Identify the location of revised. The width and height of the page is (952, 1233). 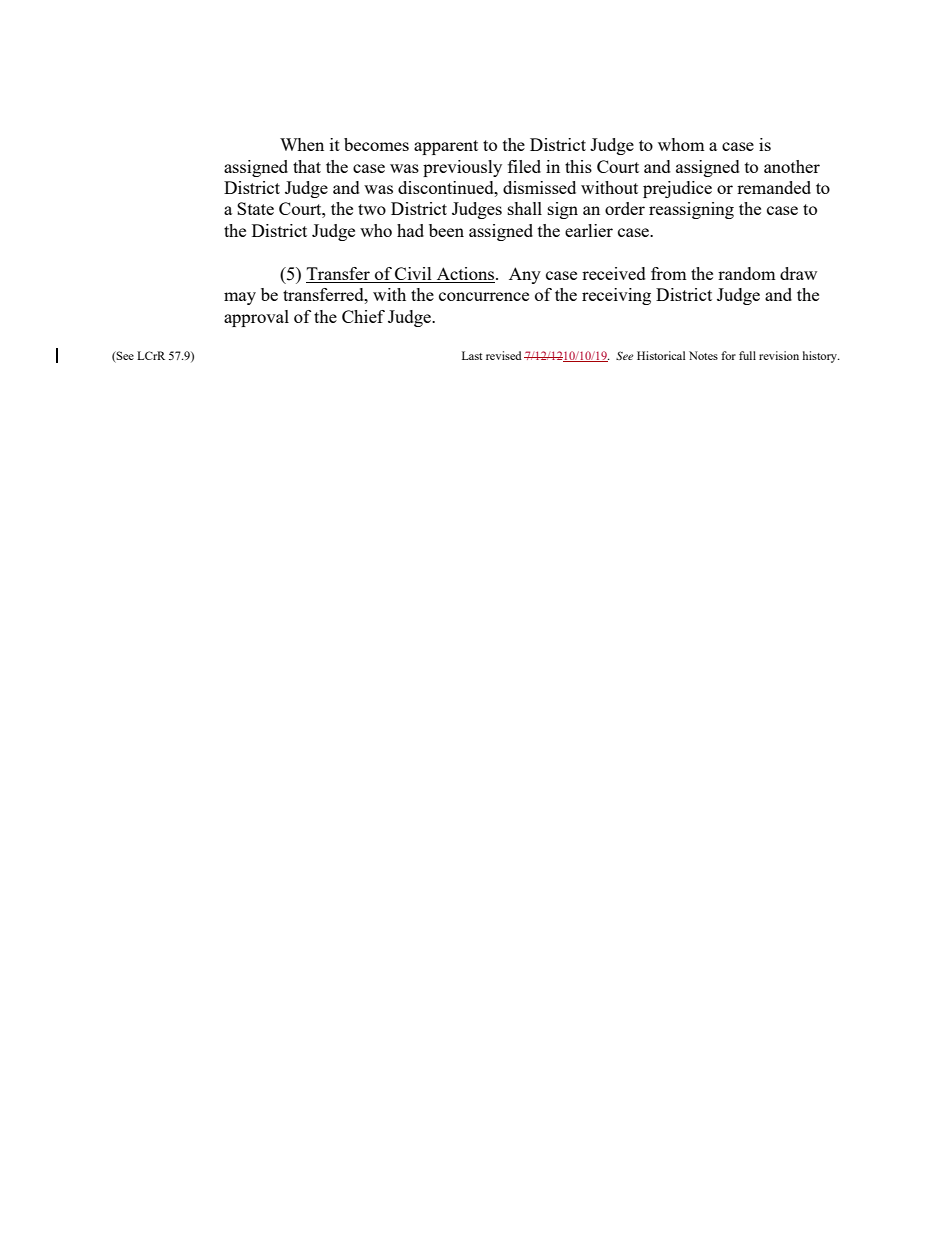
(504, 355).
